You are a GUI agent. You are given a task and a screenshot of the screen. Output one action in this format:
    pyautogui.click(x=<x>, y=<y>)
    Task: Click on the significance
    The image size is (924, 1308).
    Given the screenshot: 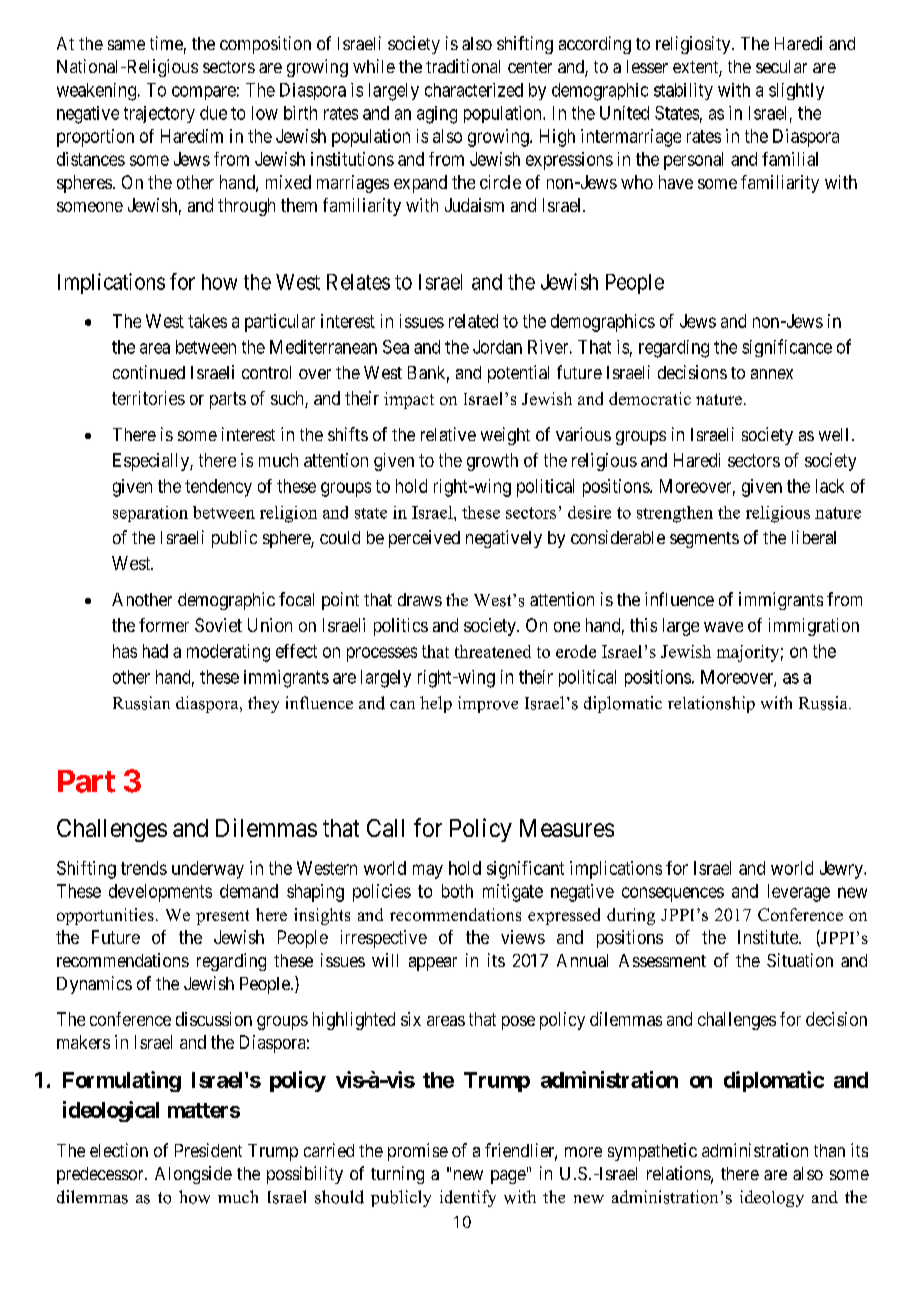 What is the action you would take?
    pyautogui.click(x=787, y=348)
